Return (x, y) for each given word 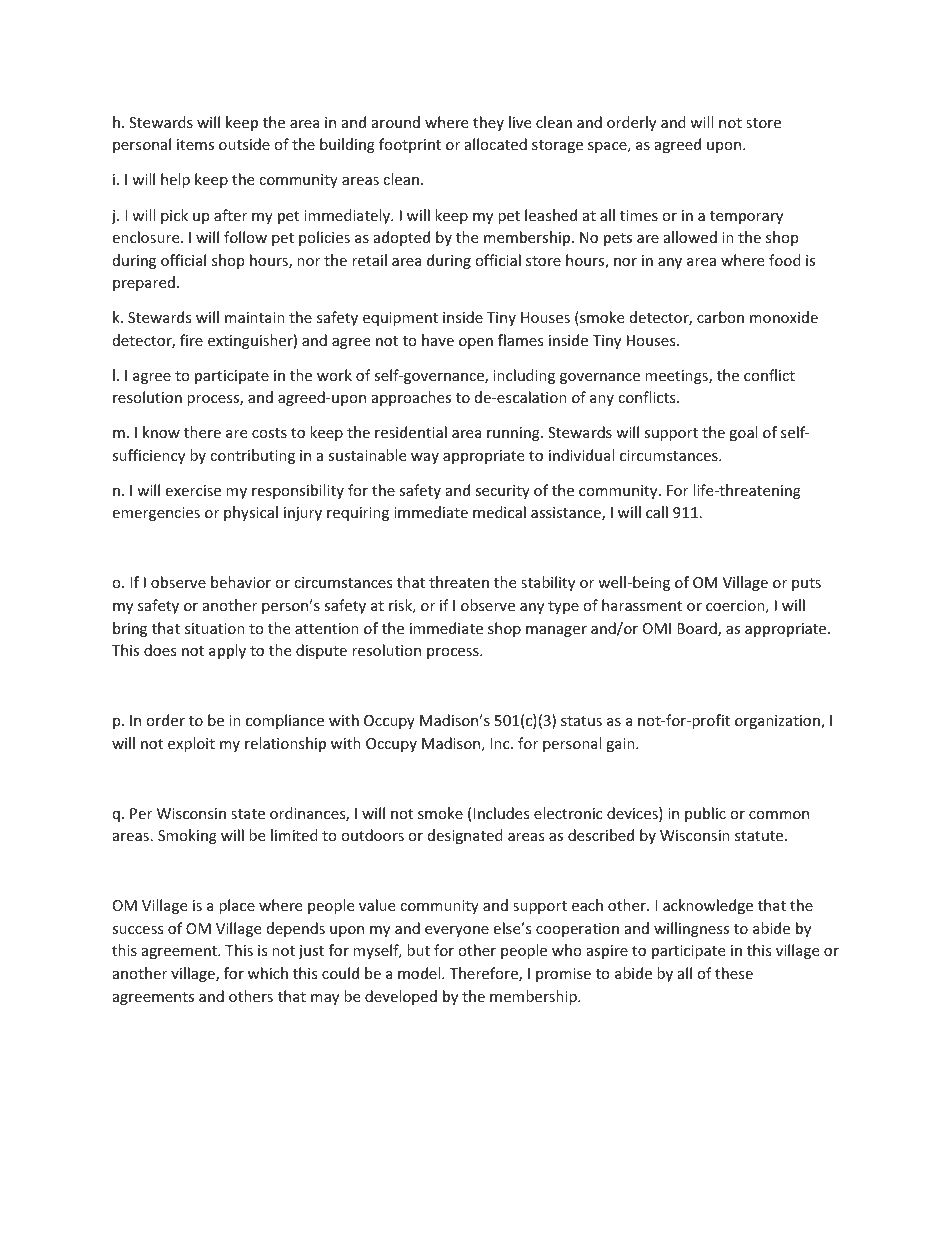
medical (499, 512)
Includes (501, 813)
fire (191, 340)
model (420, 973)
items (195, 144)
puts (806, 584)
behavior (241, 582)
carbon (720, 317)
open (476, 343)
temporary (746, 217)
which (268, 973)
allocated (496, 144)
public (705, 814)
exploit (191, 744)
